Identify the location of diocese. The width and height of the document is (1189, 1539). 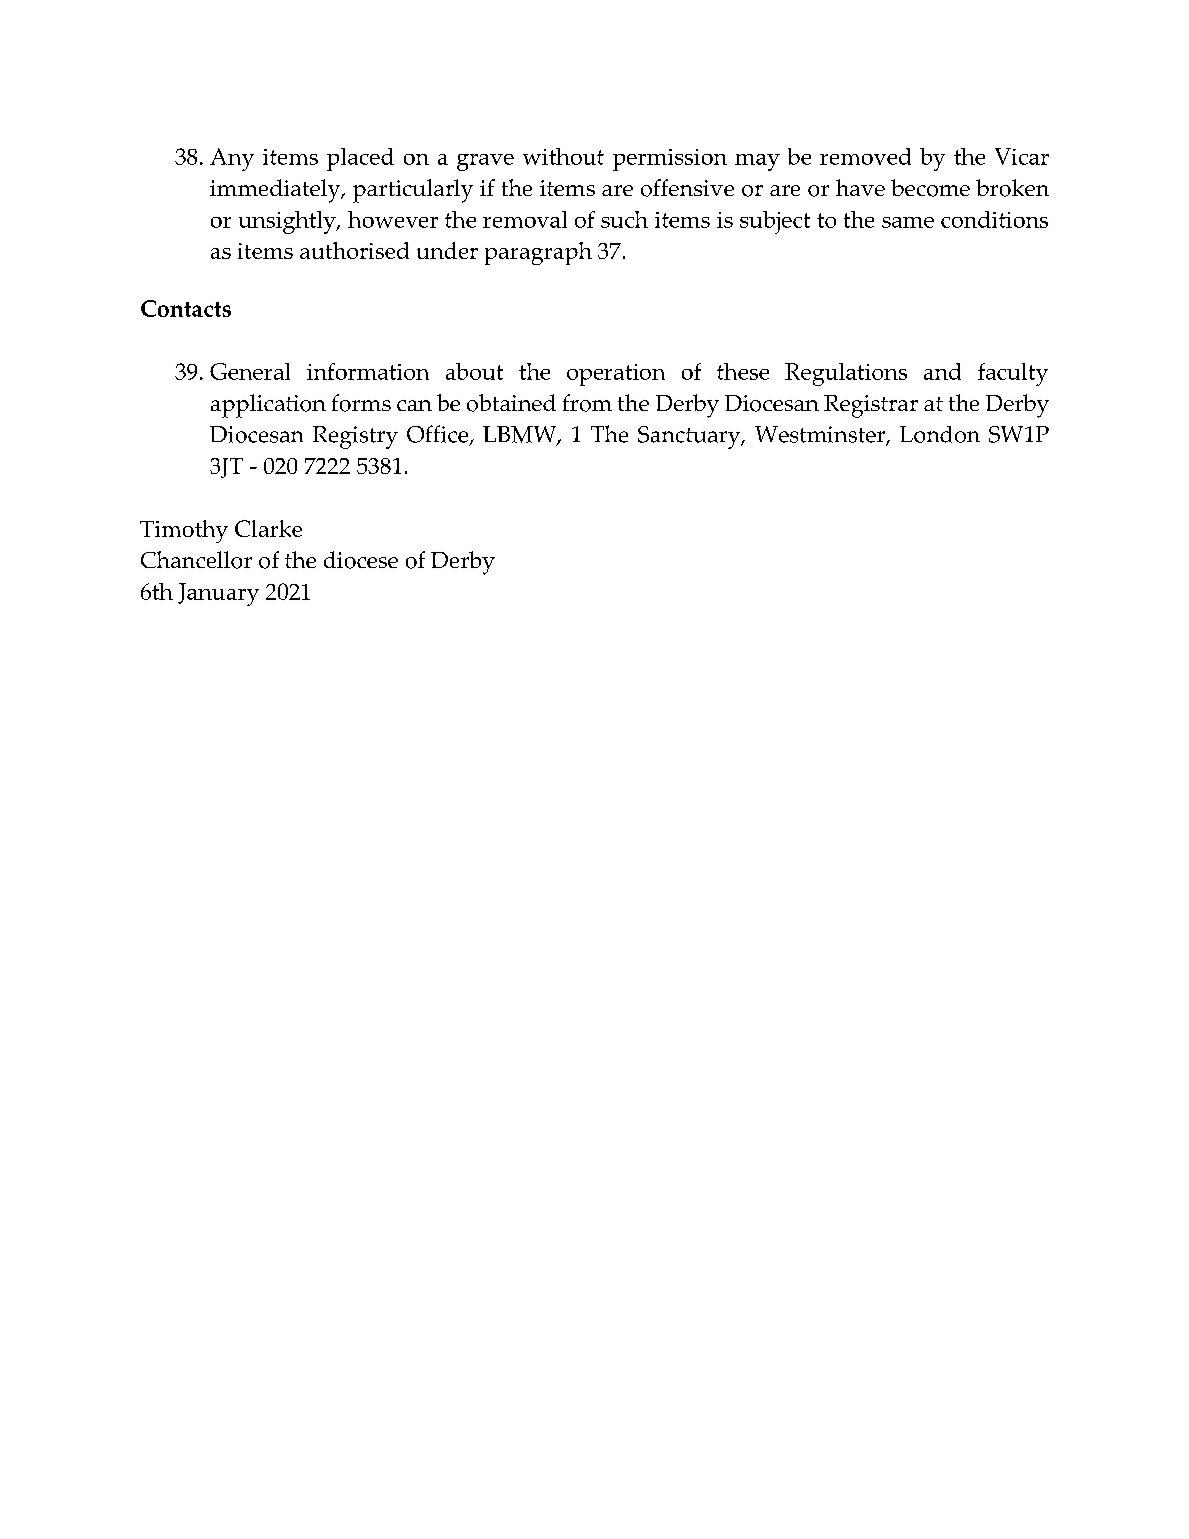
(361, 560).
